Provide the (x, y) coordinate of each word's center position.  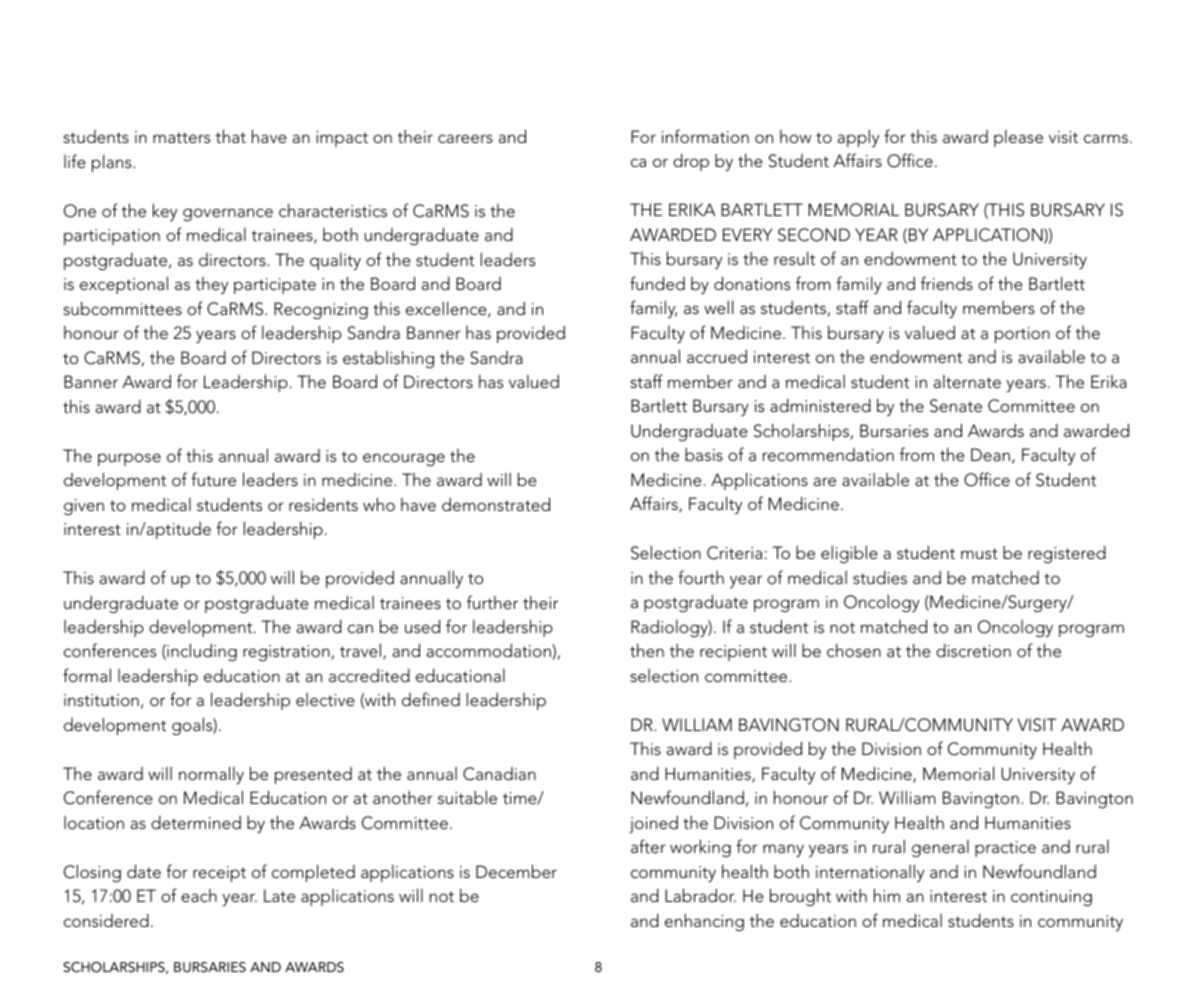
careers (465, 139)
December (516, 871)
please (1018, 138)
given (84, 507)
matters (181, 137)
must (979, 553)
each (199, 896)
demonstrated (496, 504)
